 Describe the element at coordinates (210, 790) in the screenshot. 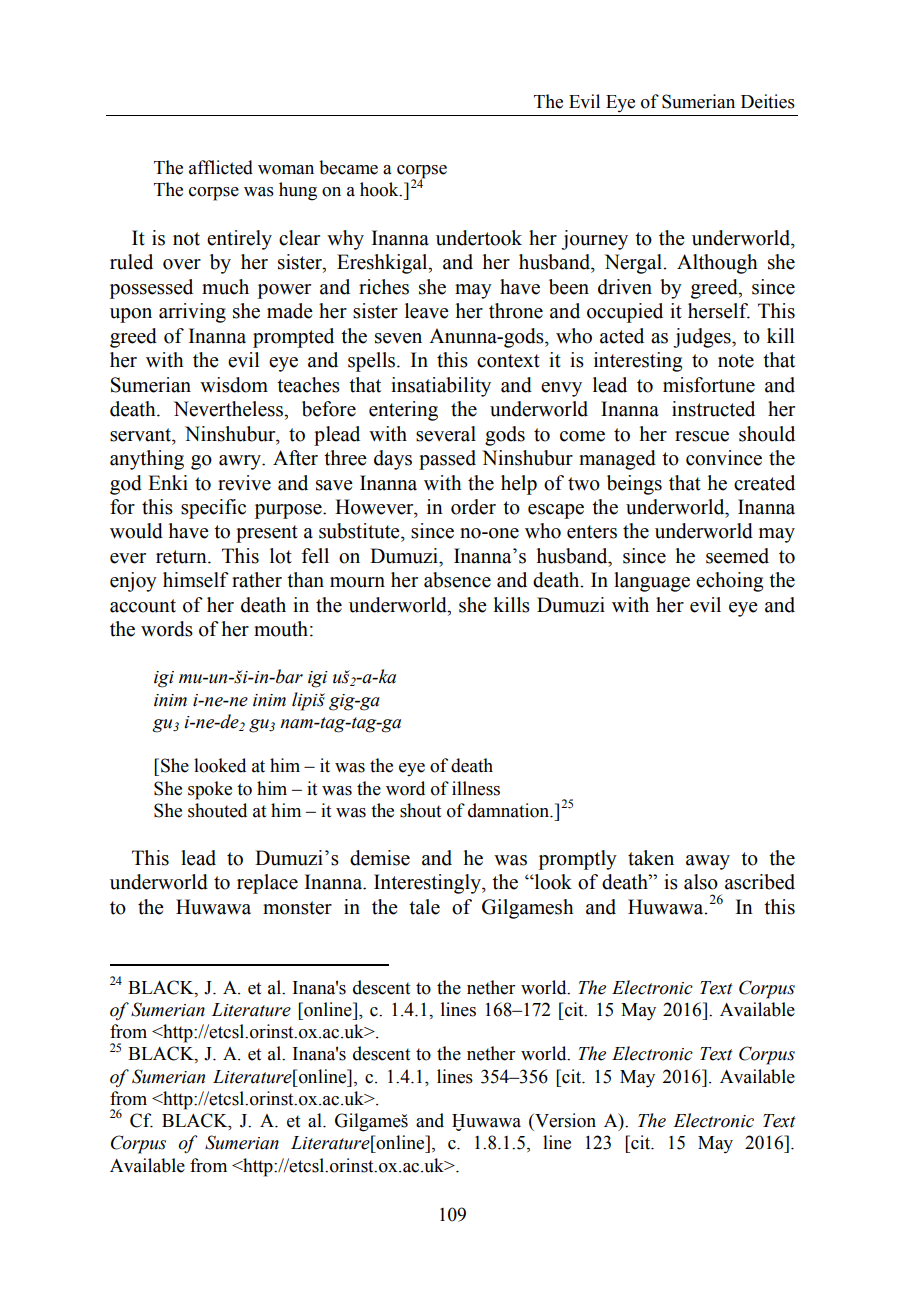

I see `spoke` at that location.
